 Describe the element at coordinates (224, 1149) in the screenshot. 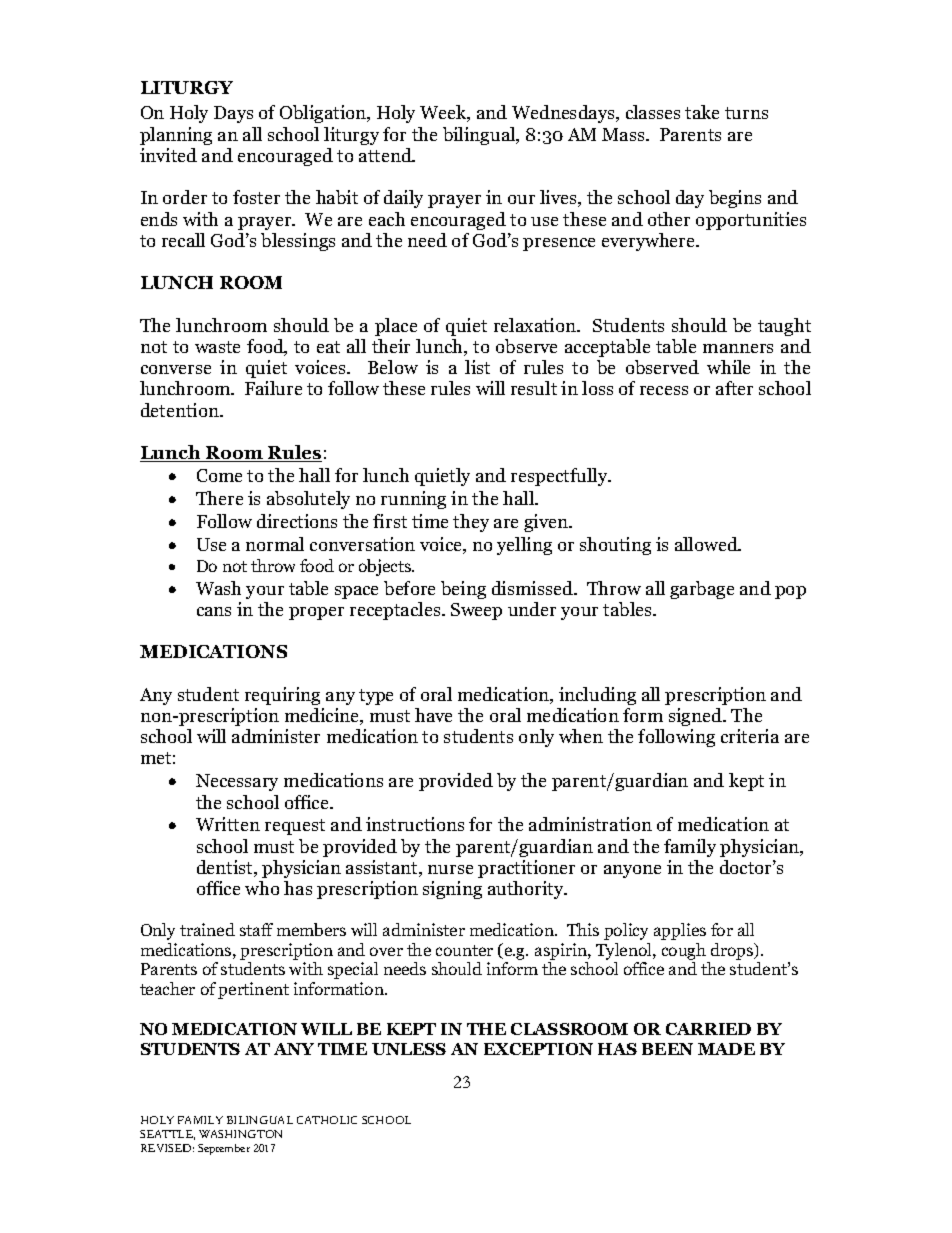

I see `September` at that location.
